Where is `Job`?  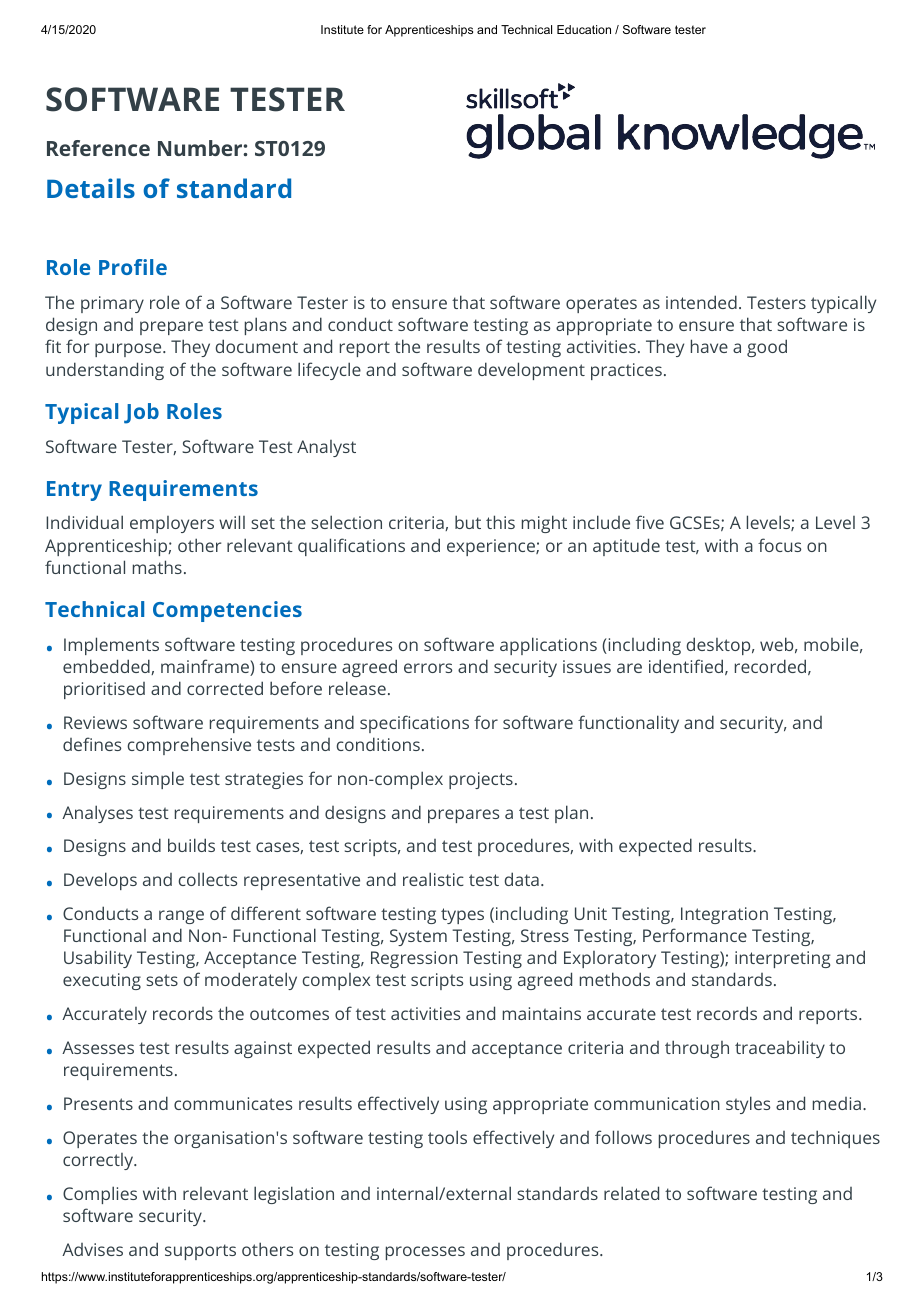
Job is located at coordinates (141, 413).
